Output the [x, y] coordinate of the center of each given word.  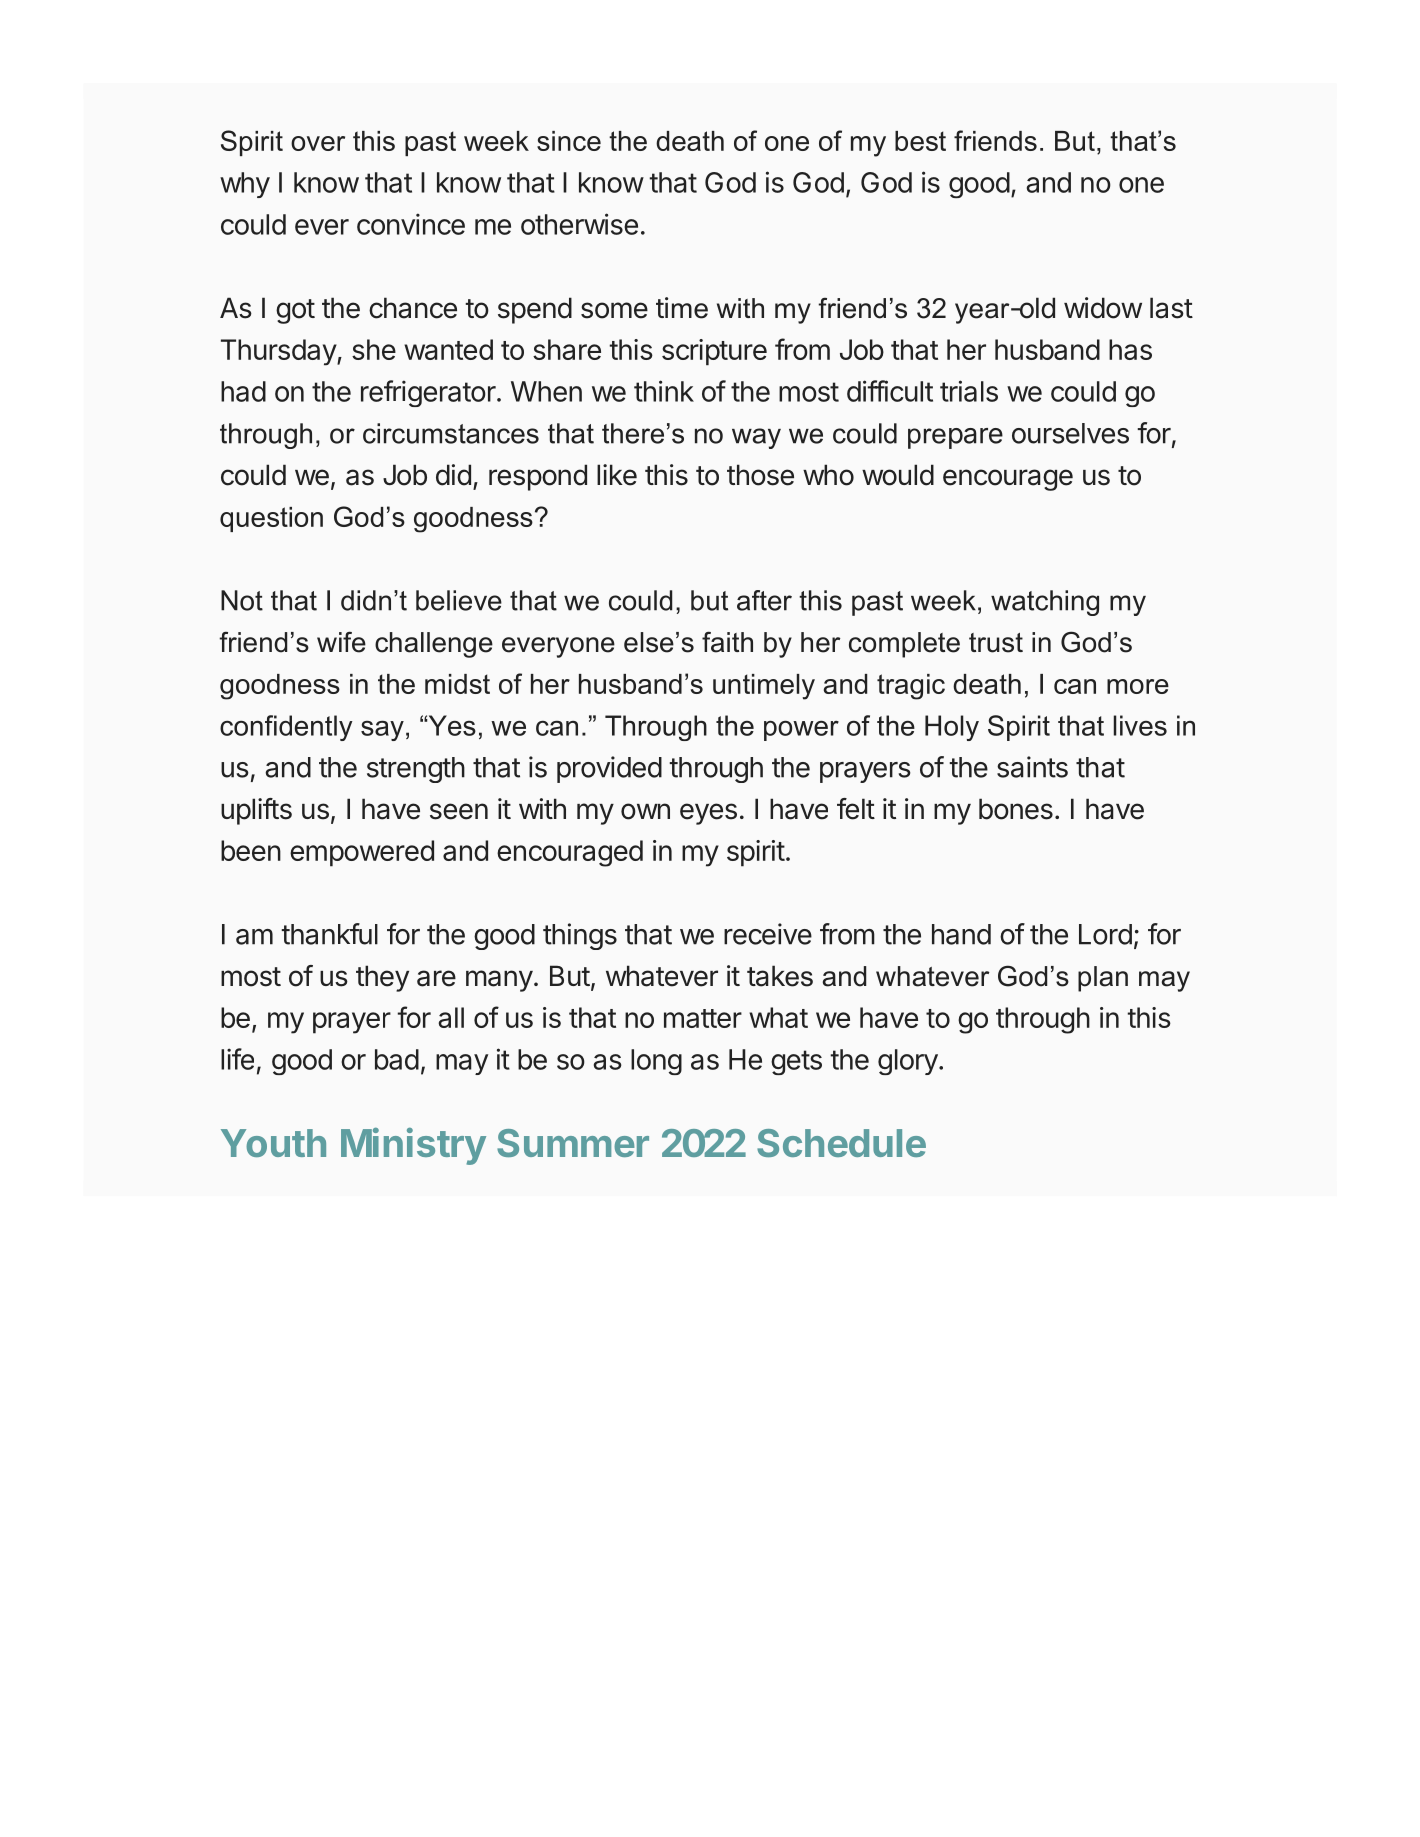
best [920, 141]
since [569, 141]
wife [341, 642]
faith [727, 642]
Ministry [413, 1146]
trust [996, 643]
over [318, 143]
